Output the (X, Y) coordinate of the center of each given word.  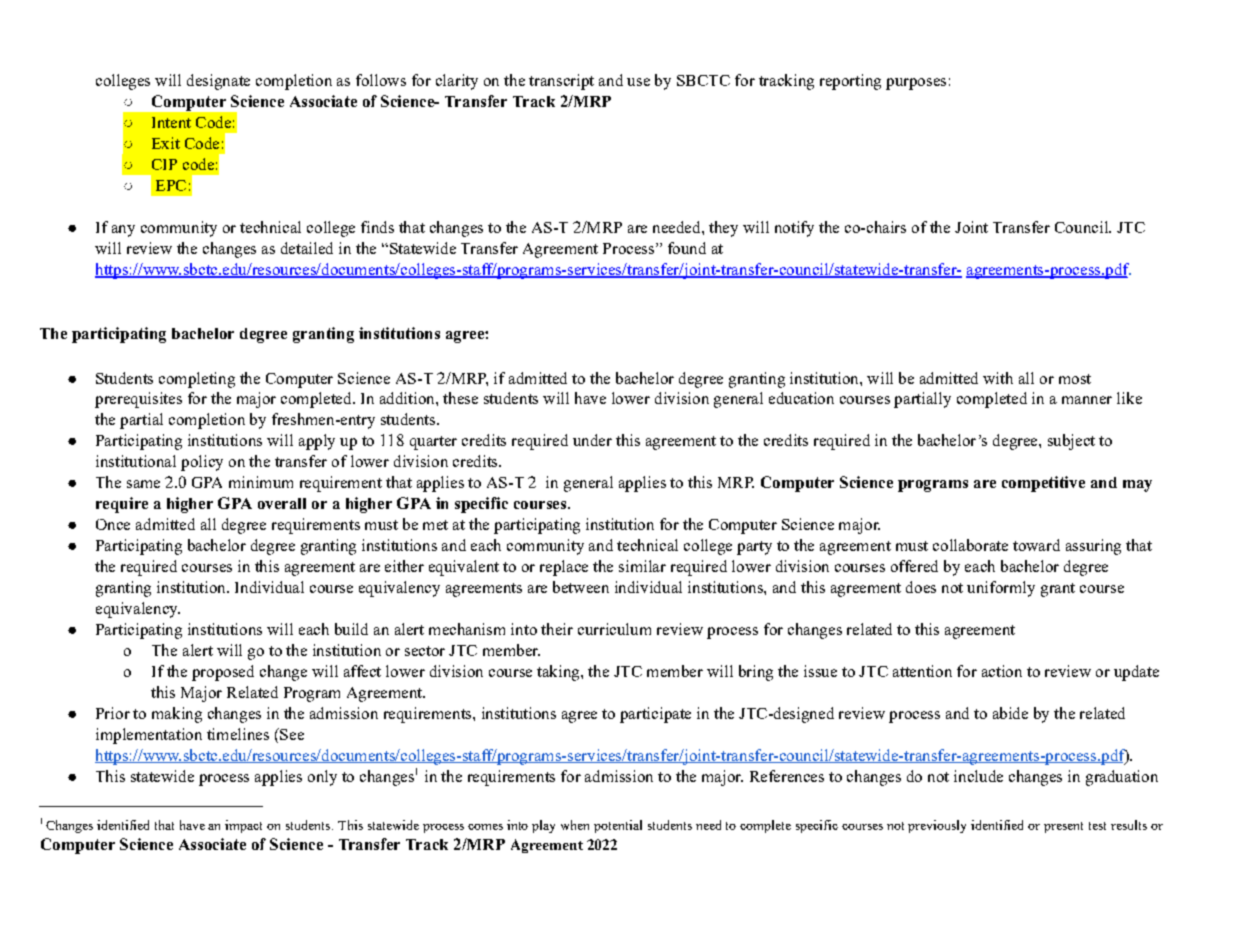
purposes (916, 84)
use (638, 82)
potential (618, 826)
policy (202, 463)
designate (218, 82)
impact (243, 826)
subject (1071, 442)
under (592, 440)
